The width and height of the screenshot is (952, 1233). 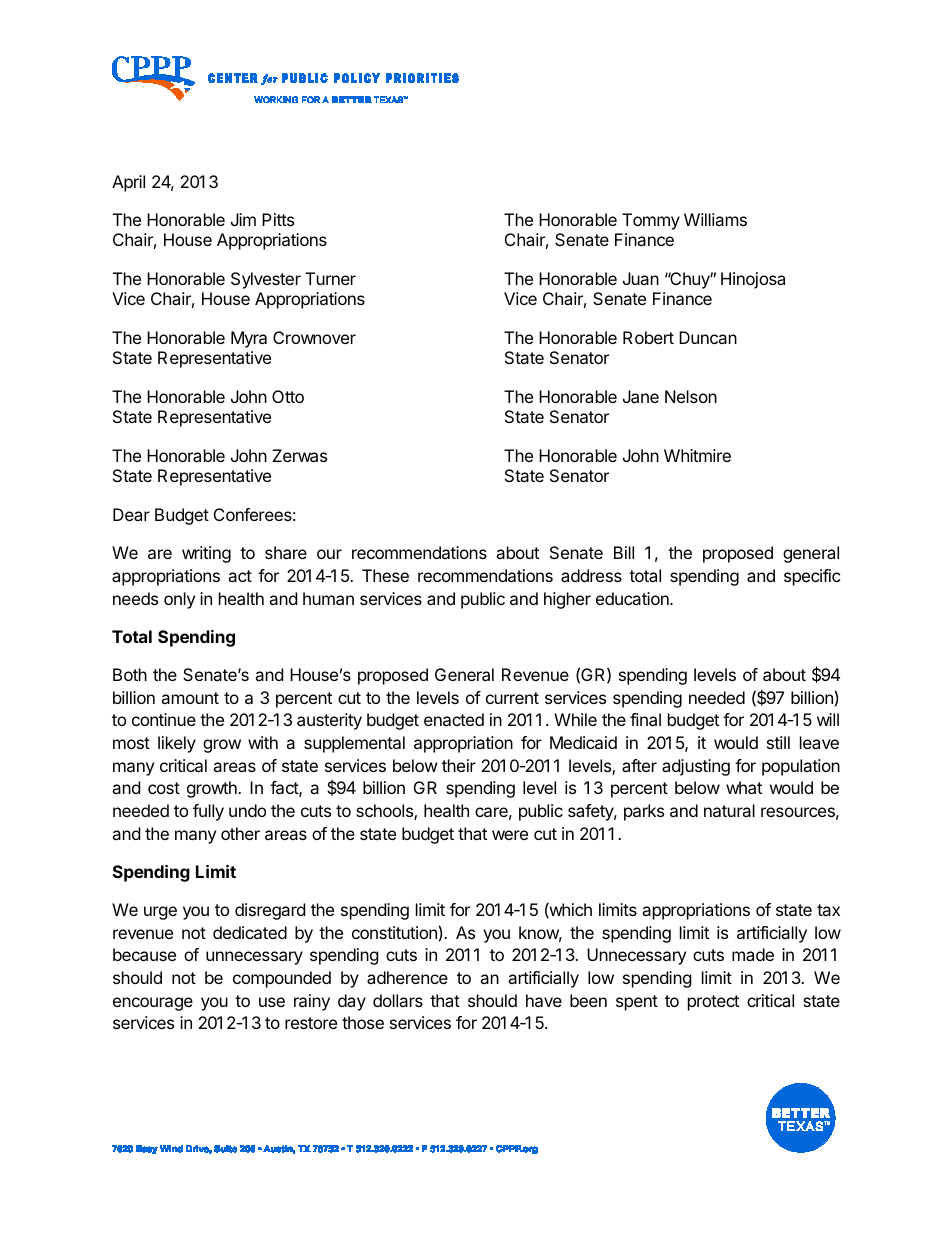 What do you see at coordinates (243, 219) in the screenshot?
I see `Jim` at bounding box center [243, 219].
